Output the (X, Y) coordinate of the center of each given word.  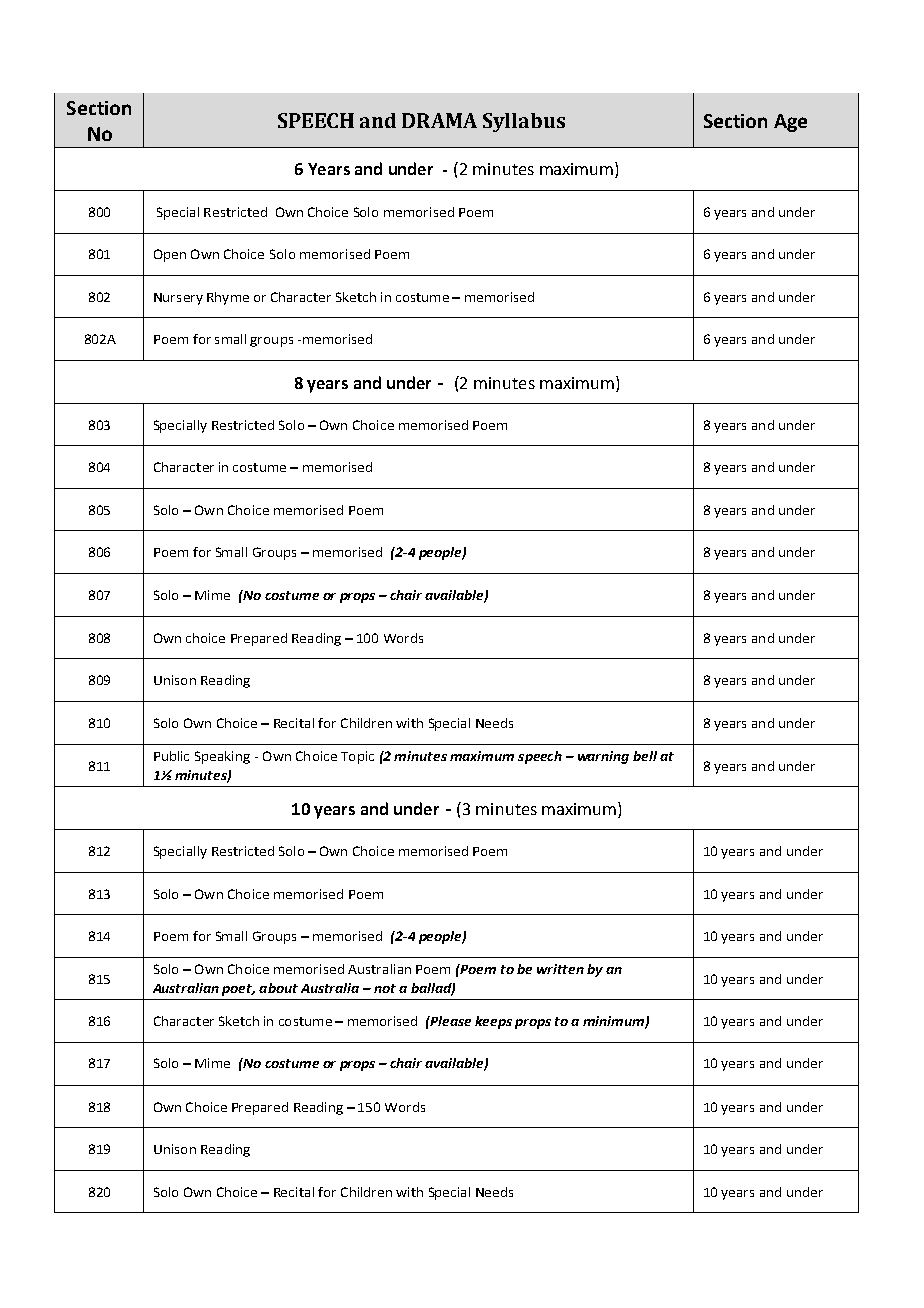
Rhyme (228, 298)
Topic (357, 757)
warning (603, 757)
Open (170, 255)
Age (790, 123)
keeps (493, 1022)
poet (238, 990)
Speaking (222, 757)
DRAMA (439, 120)
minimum (614, 1022)
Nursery (178, 299)
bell (645, 756)
